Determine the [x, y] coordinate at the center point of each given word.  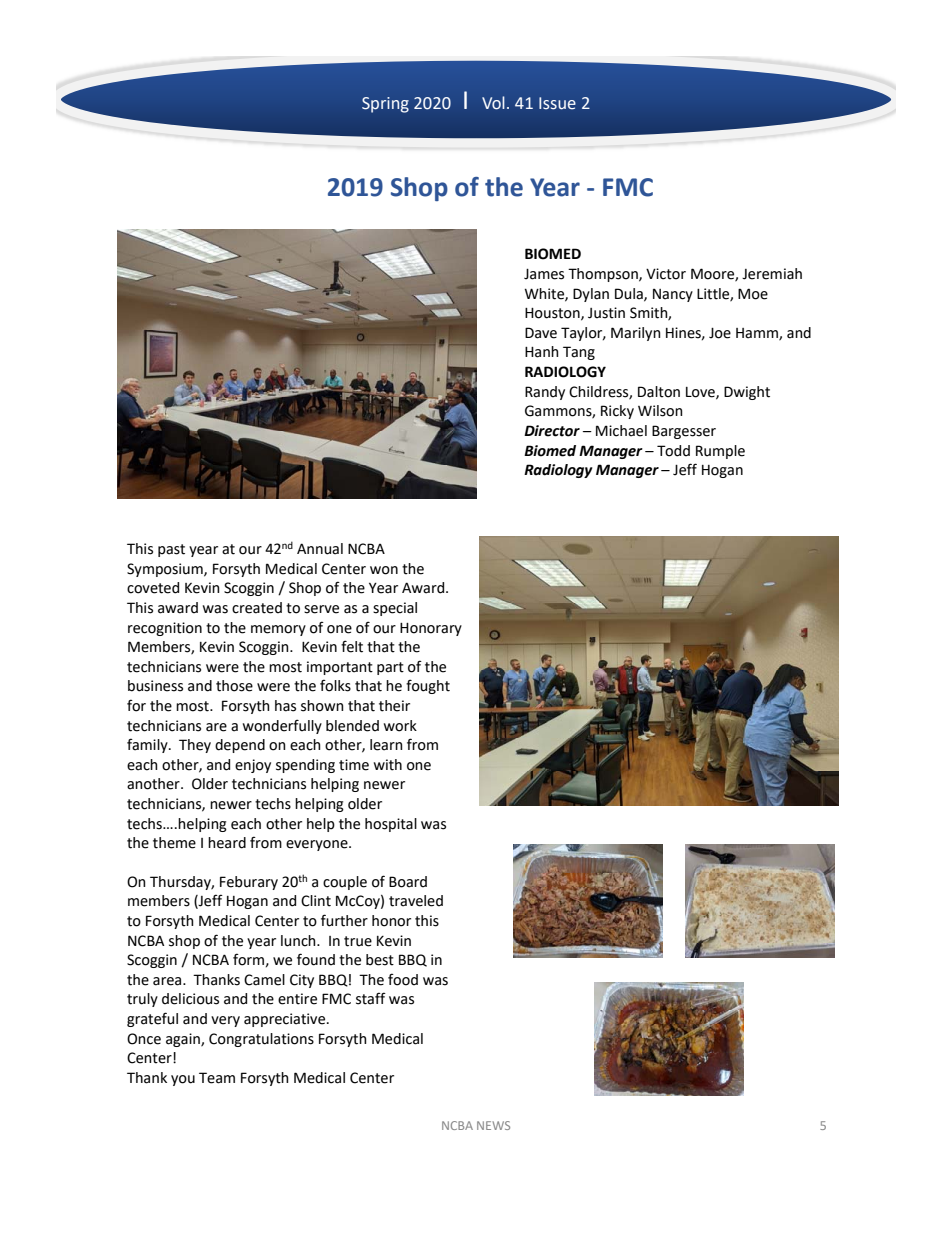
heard [227, 843]
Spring [385, 105]
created [257, 608]
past [171, 550]
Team [217, 1078]
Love [701, 393]
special [395, 609]
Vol [493, 103]
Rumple [720, 452]
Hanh [542, 352]
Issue [557, 103]
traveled [416, 901]
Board [408, 882]
